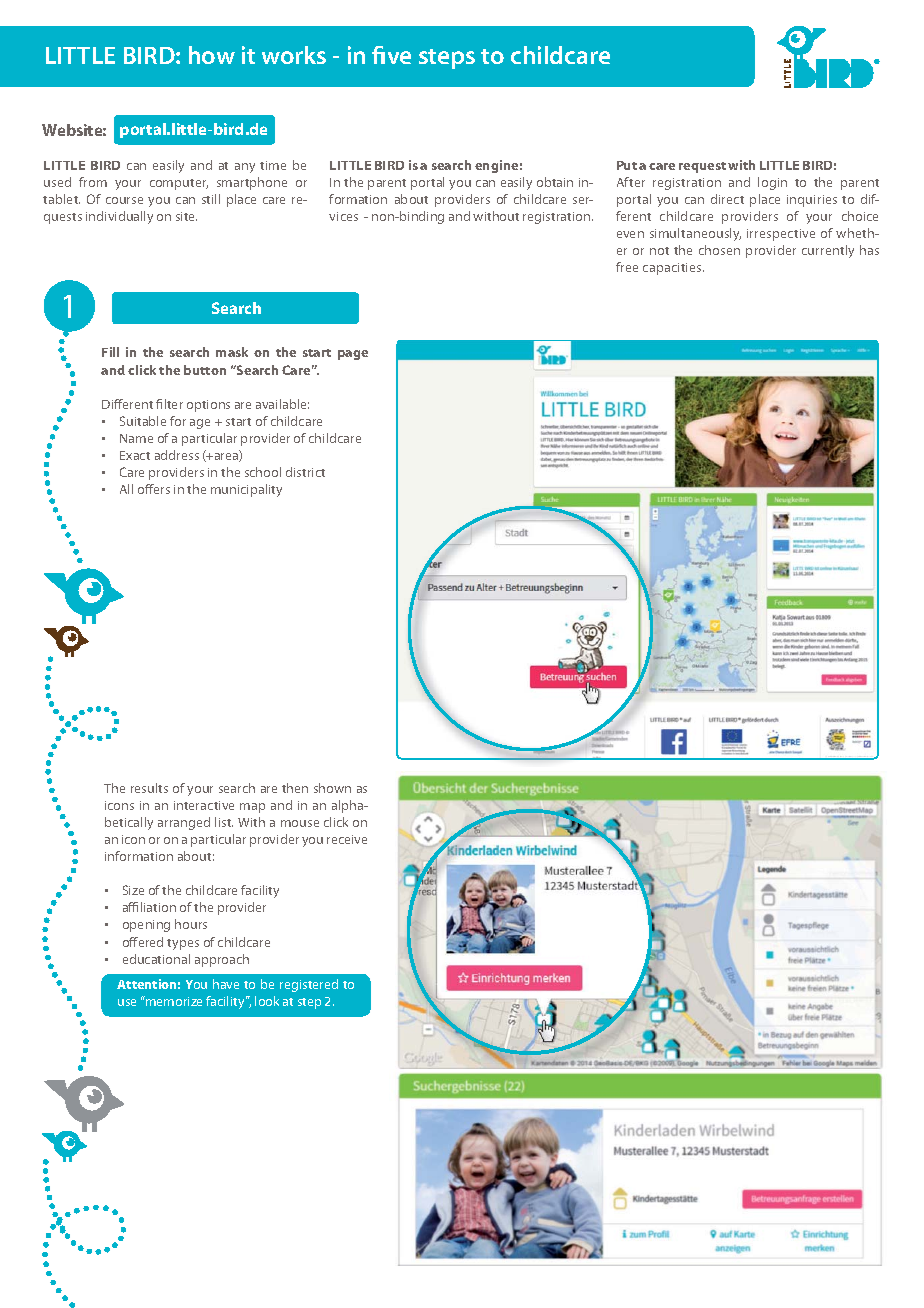  I want to click on results, so click(149, 788).
